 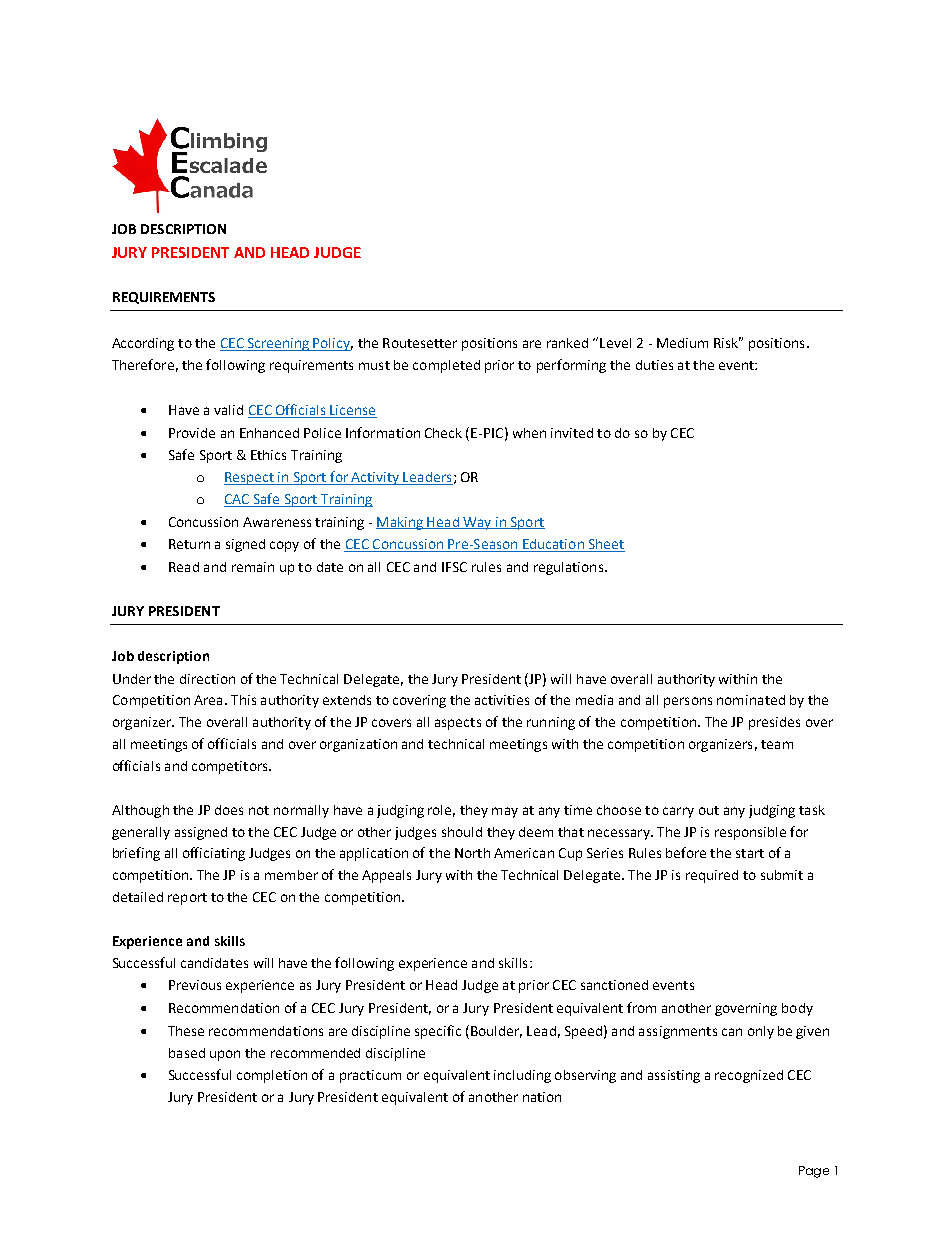 I want to click on competitors, so click(x=231, y=767).
